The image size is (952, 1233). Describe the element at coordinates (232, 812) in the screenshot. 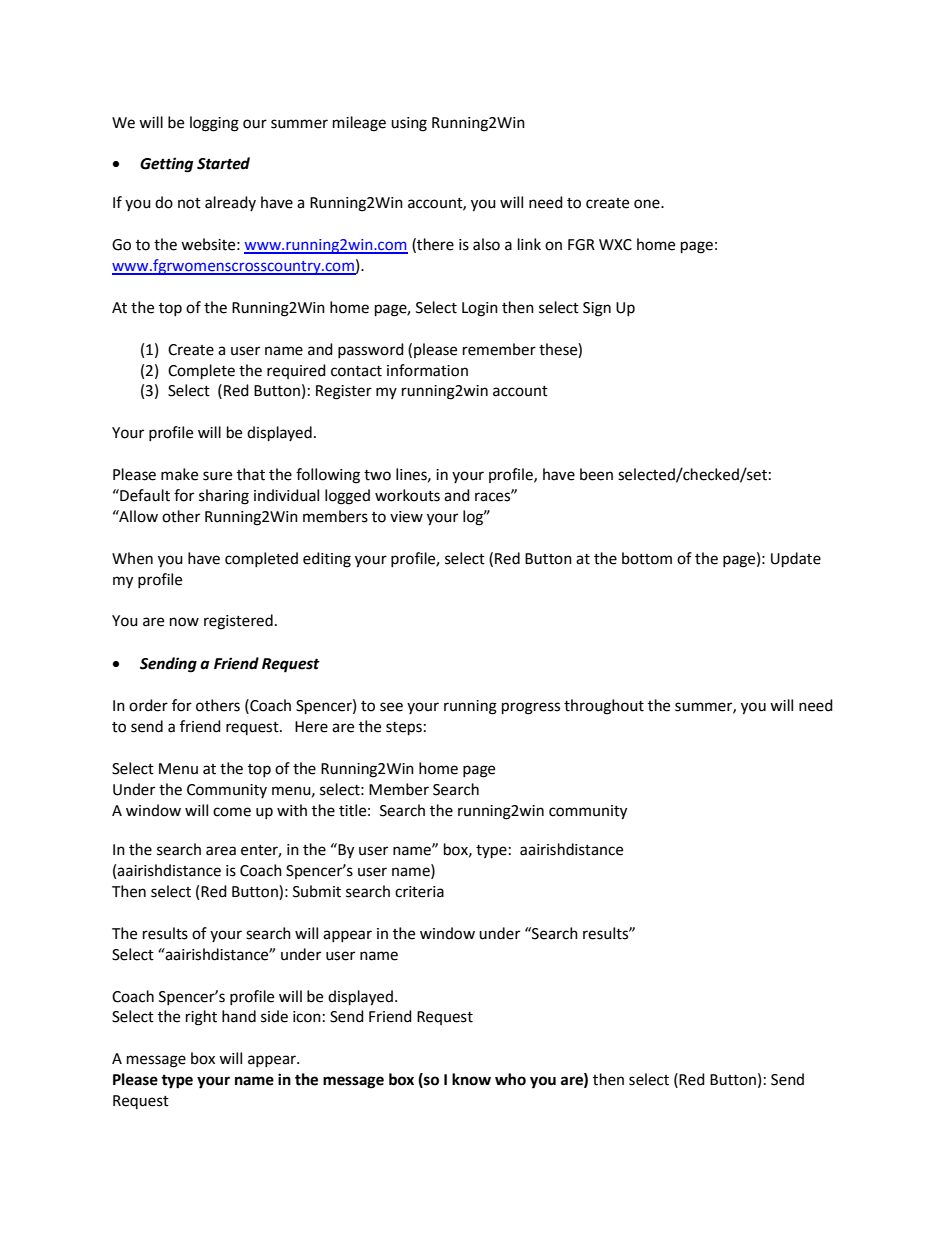

I see `come` at that location.
